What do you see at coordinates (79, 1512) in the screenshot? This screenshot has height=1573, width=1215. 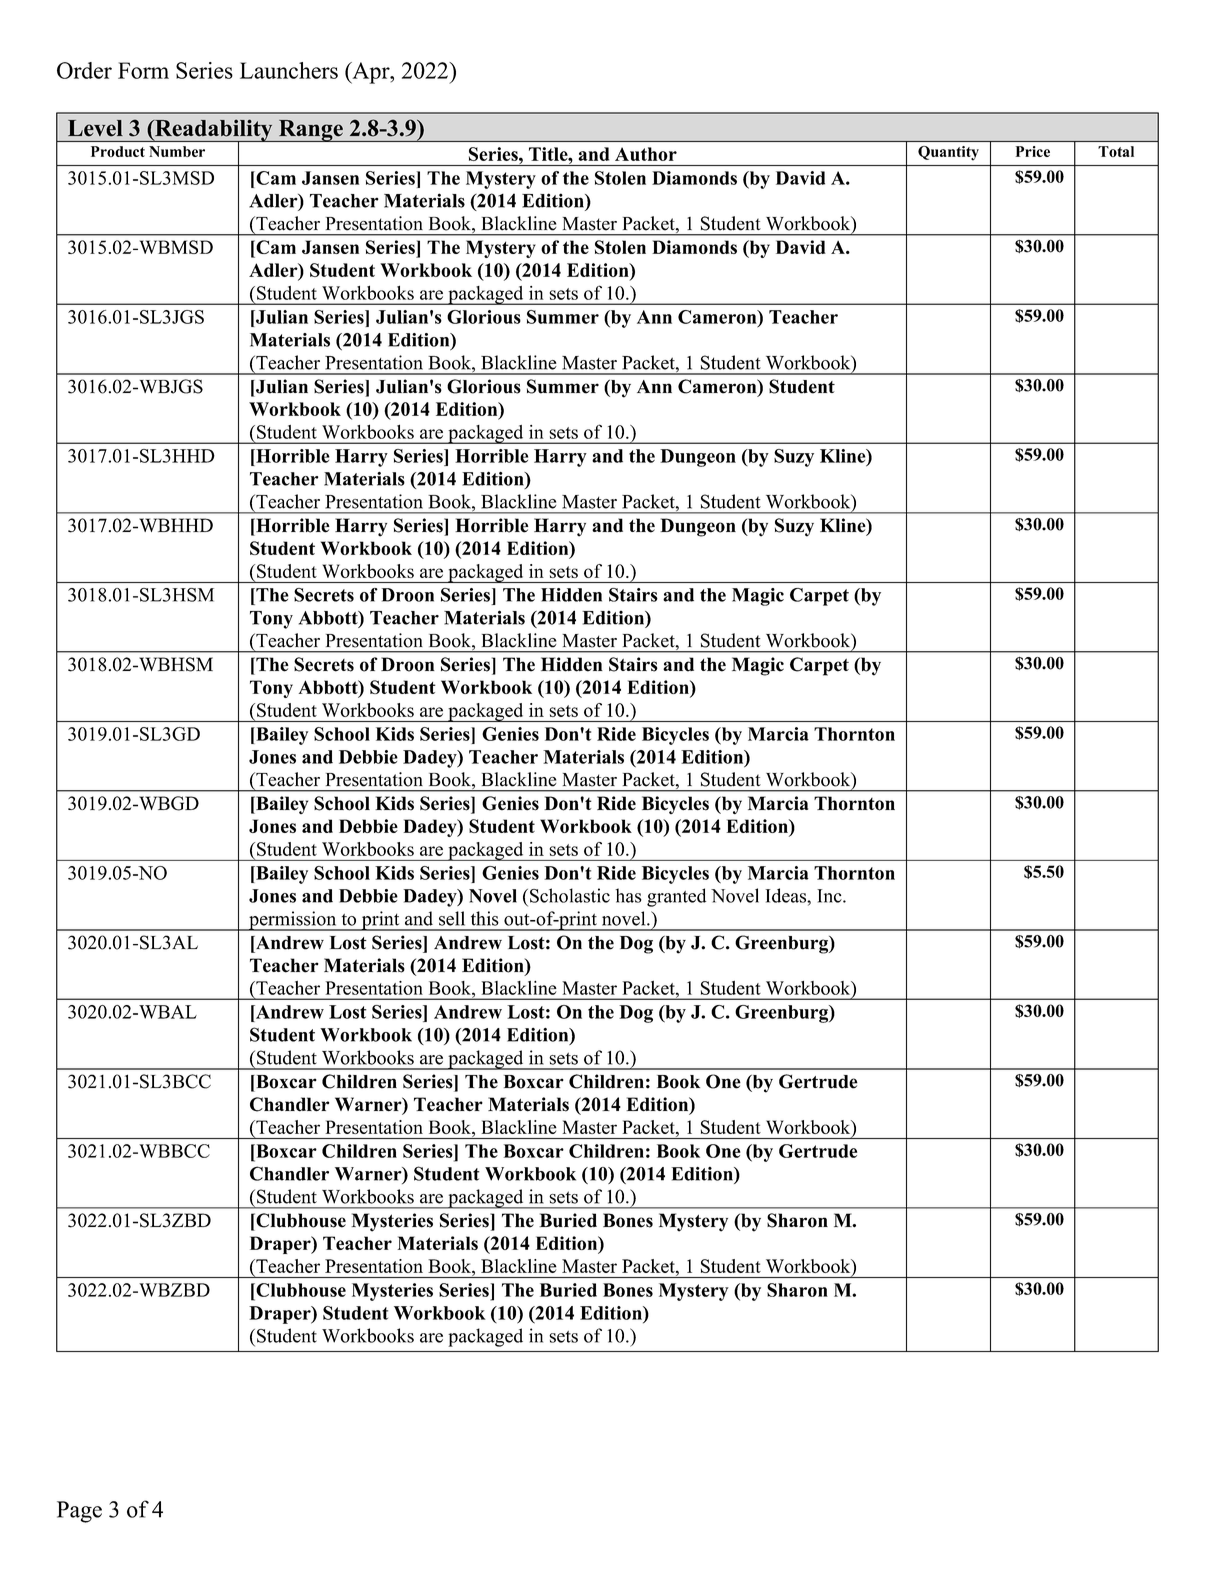 I see `Page` at bounding box center [79, 1512].
